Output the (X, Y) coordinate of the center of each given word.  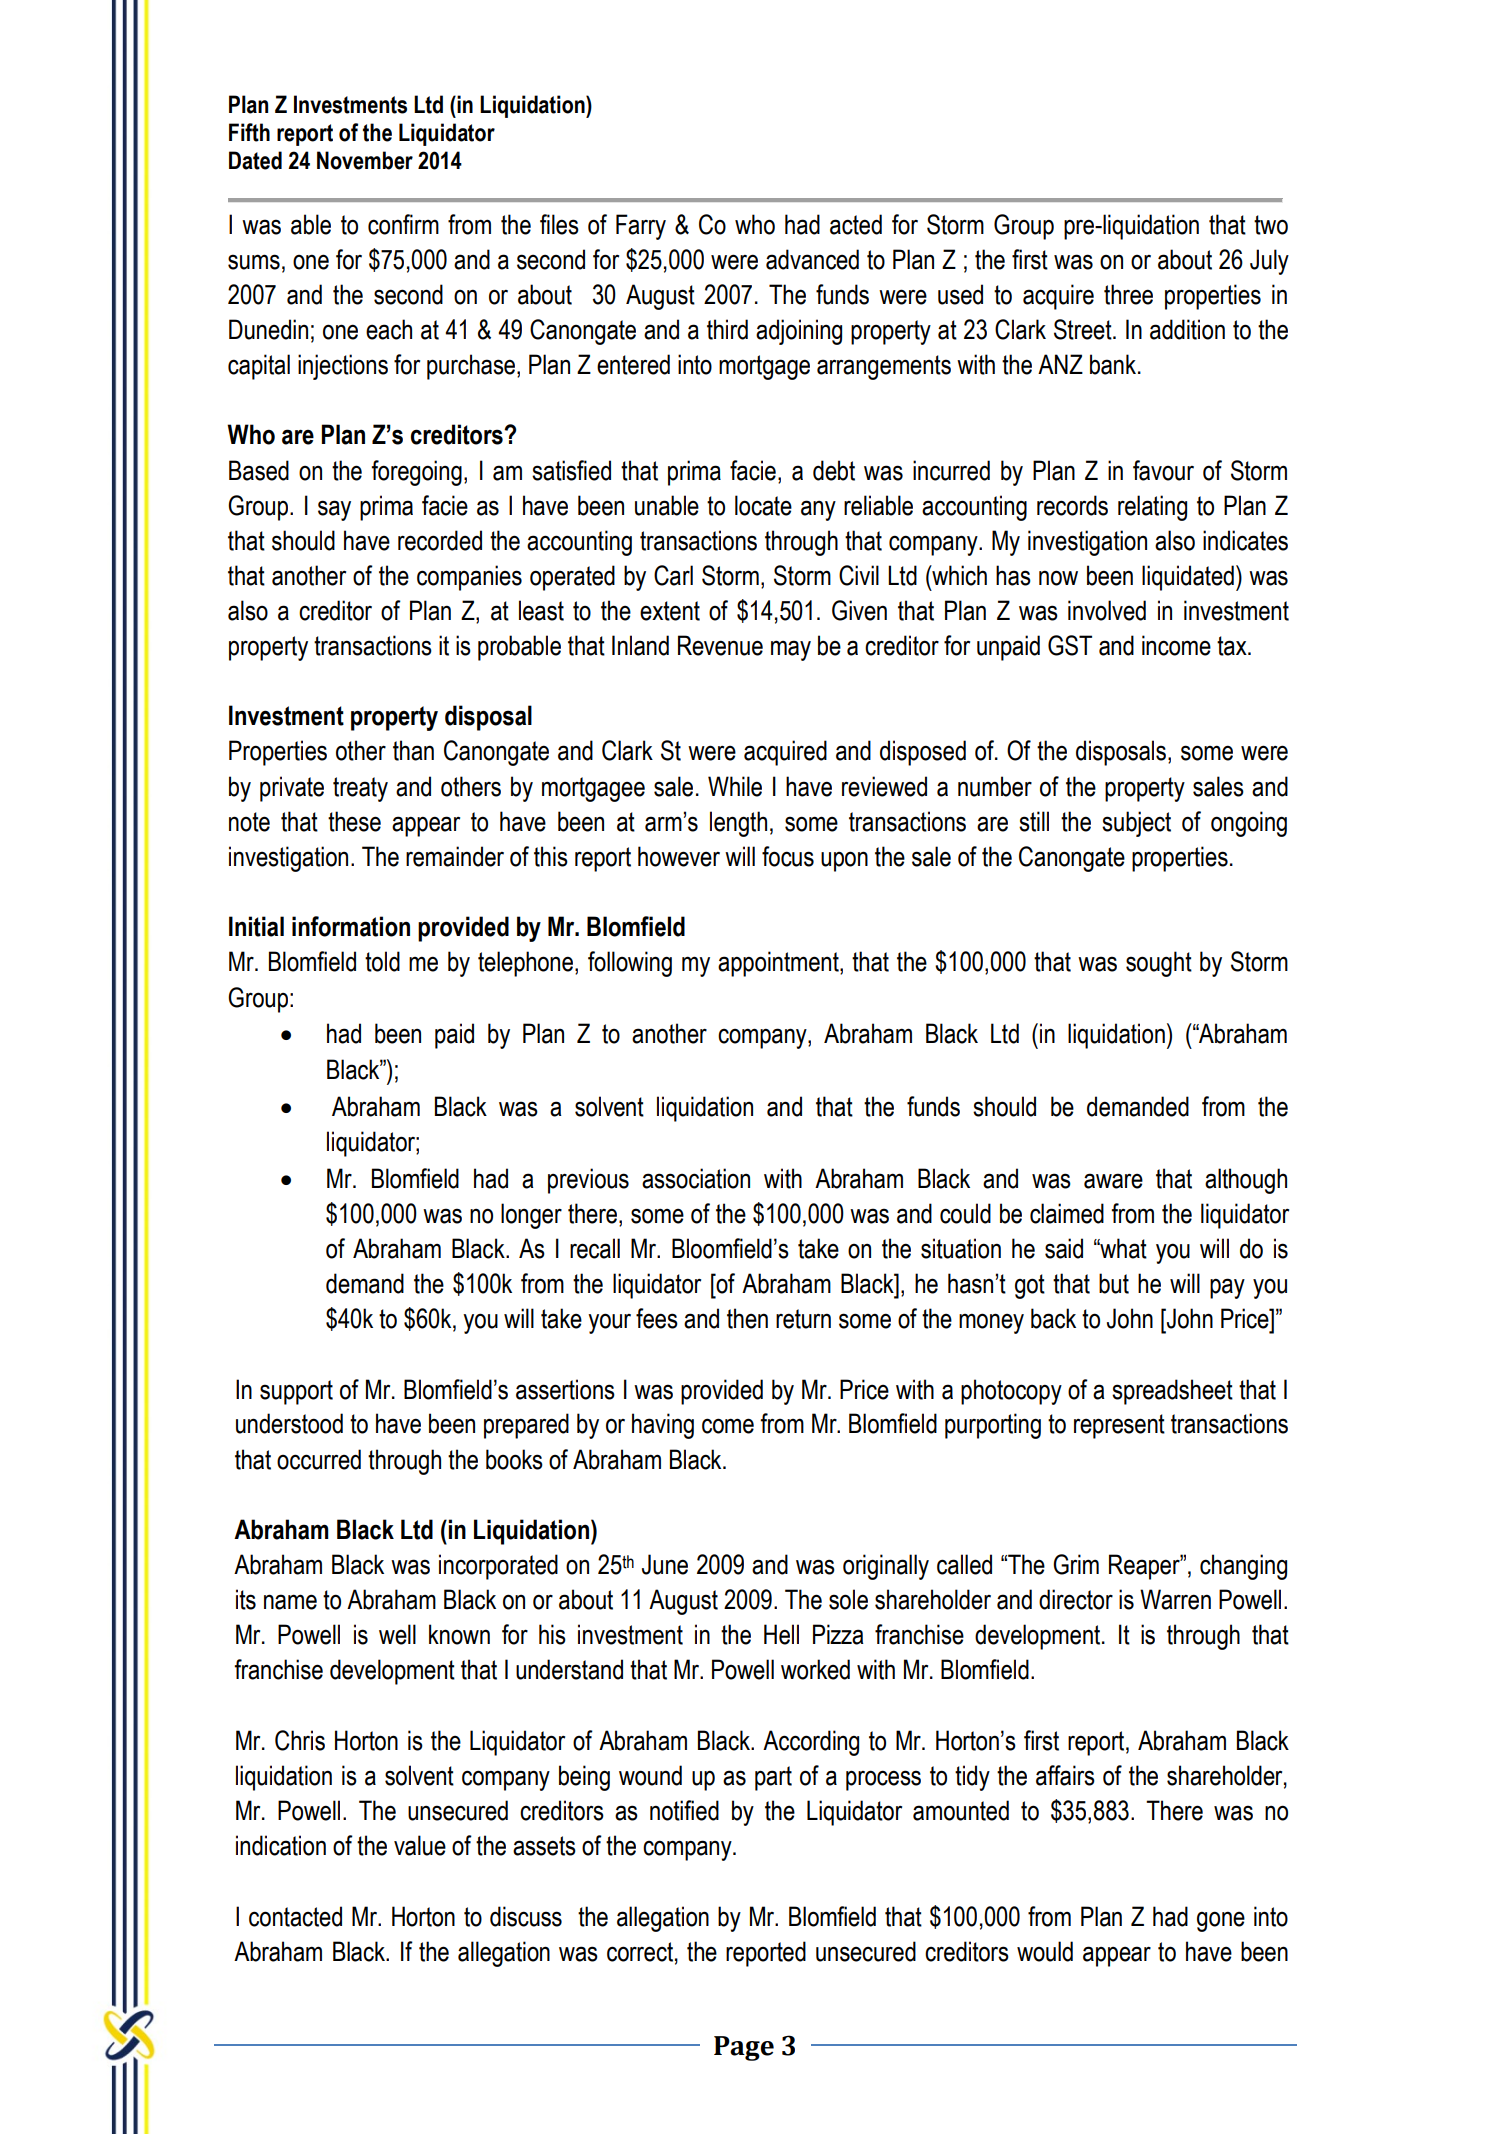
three (1128, 294)
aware (1113, 1181)
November (365, 160)
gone (1221, 1921)
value (420, 1845)
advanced (812, 259)
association (696, 1178)
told (382, 961)
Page (744, 2048)
